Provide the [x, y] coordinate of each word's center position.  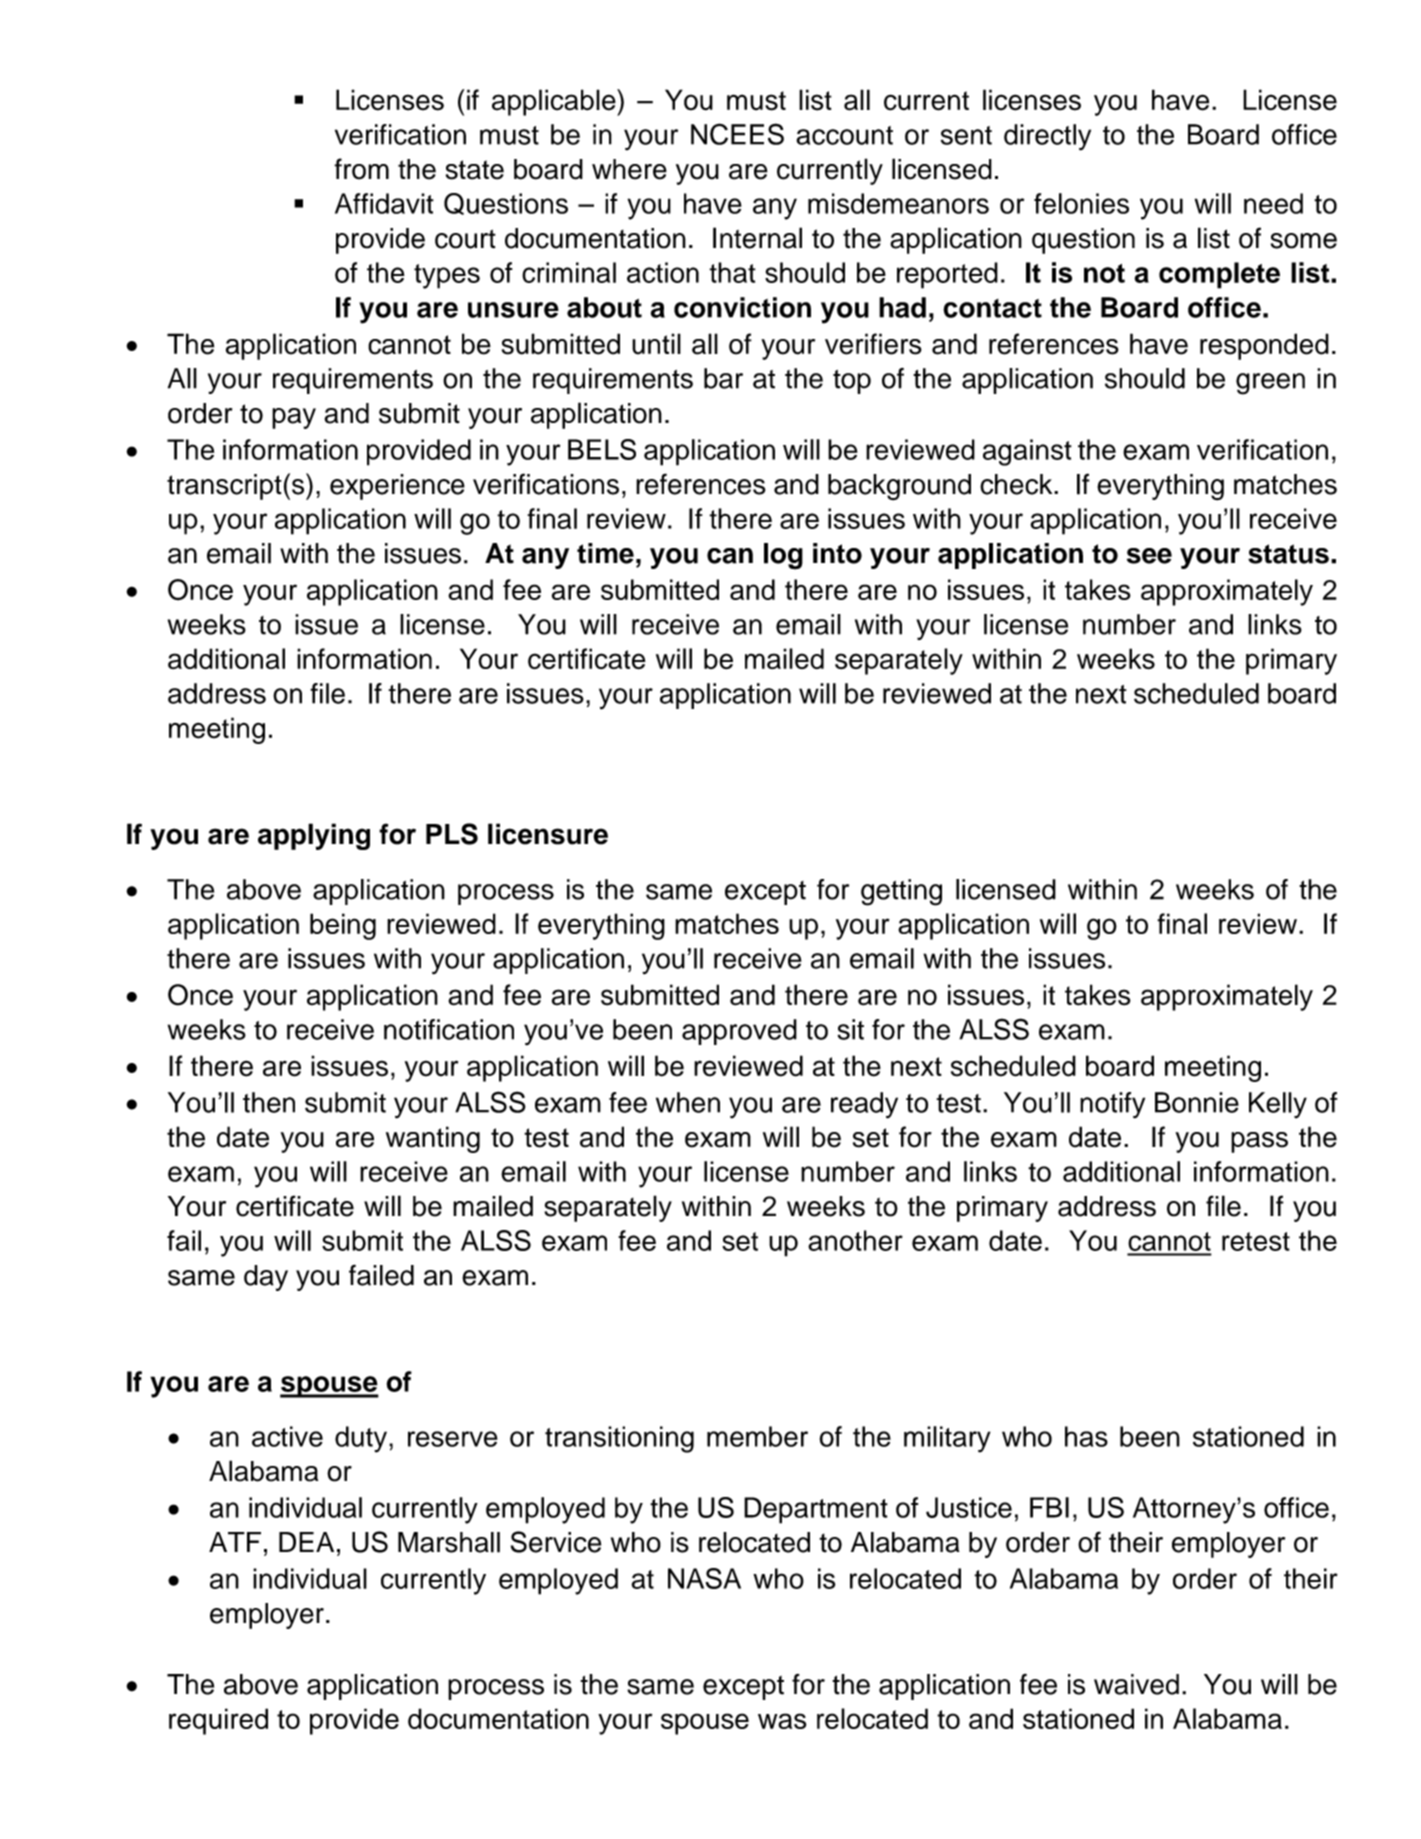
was [782, 1721]
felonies [1081, 203]
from [361, 169]
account [844, 135]
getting [901, 892]
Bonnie [1197, 1102]
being [343, 926]
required [218, 1721]
